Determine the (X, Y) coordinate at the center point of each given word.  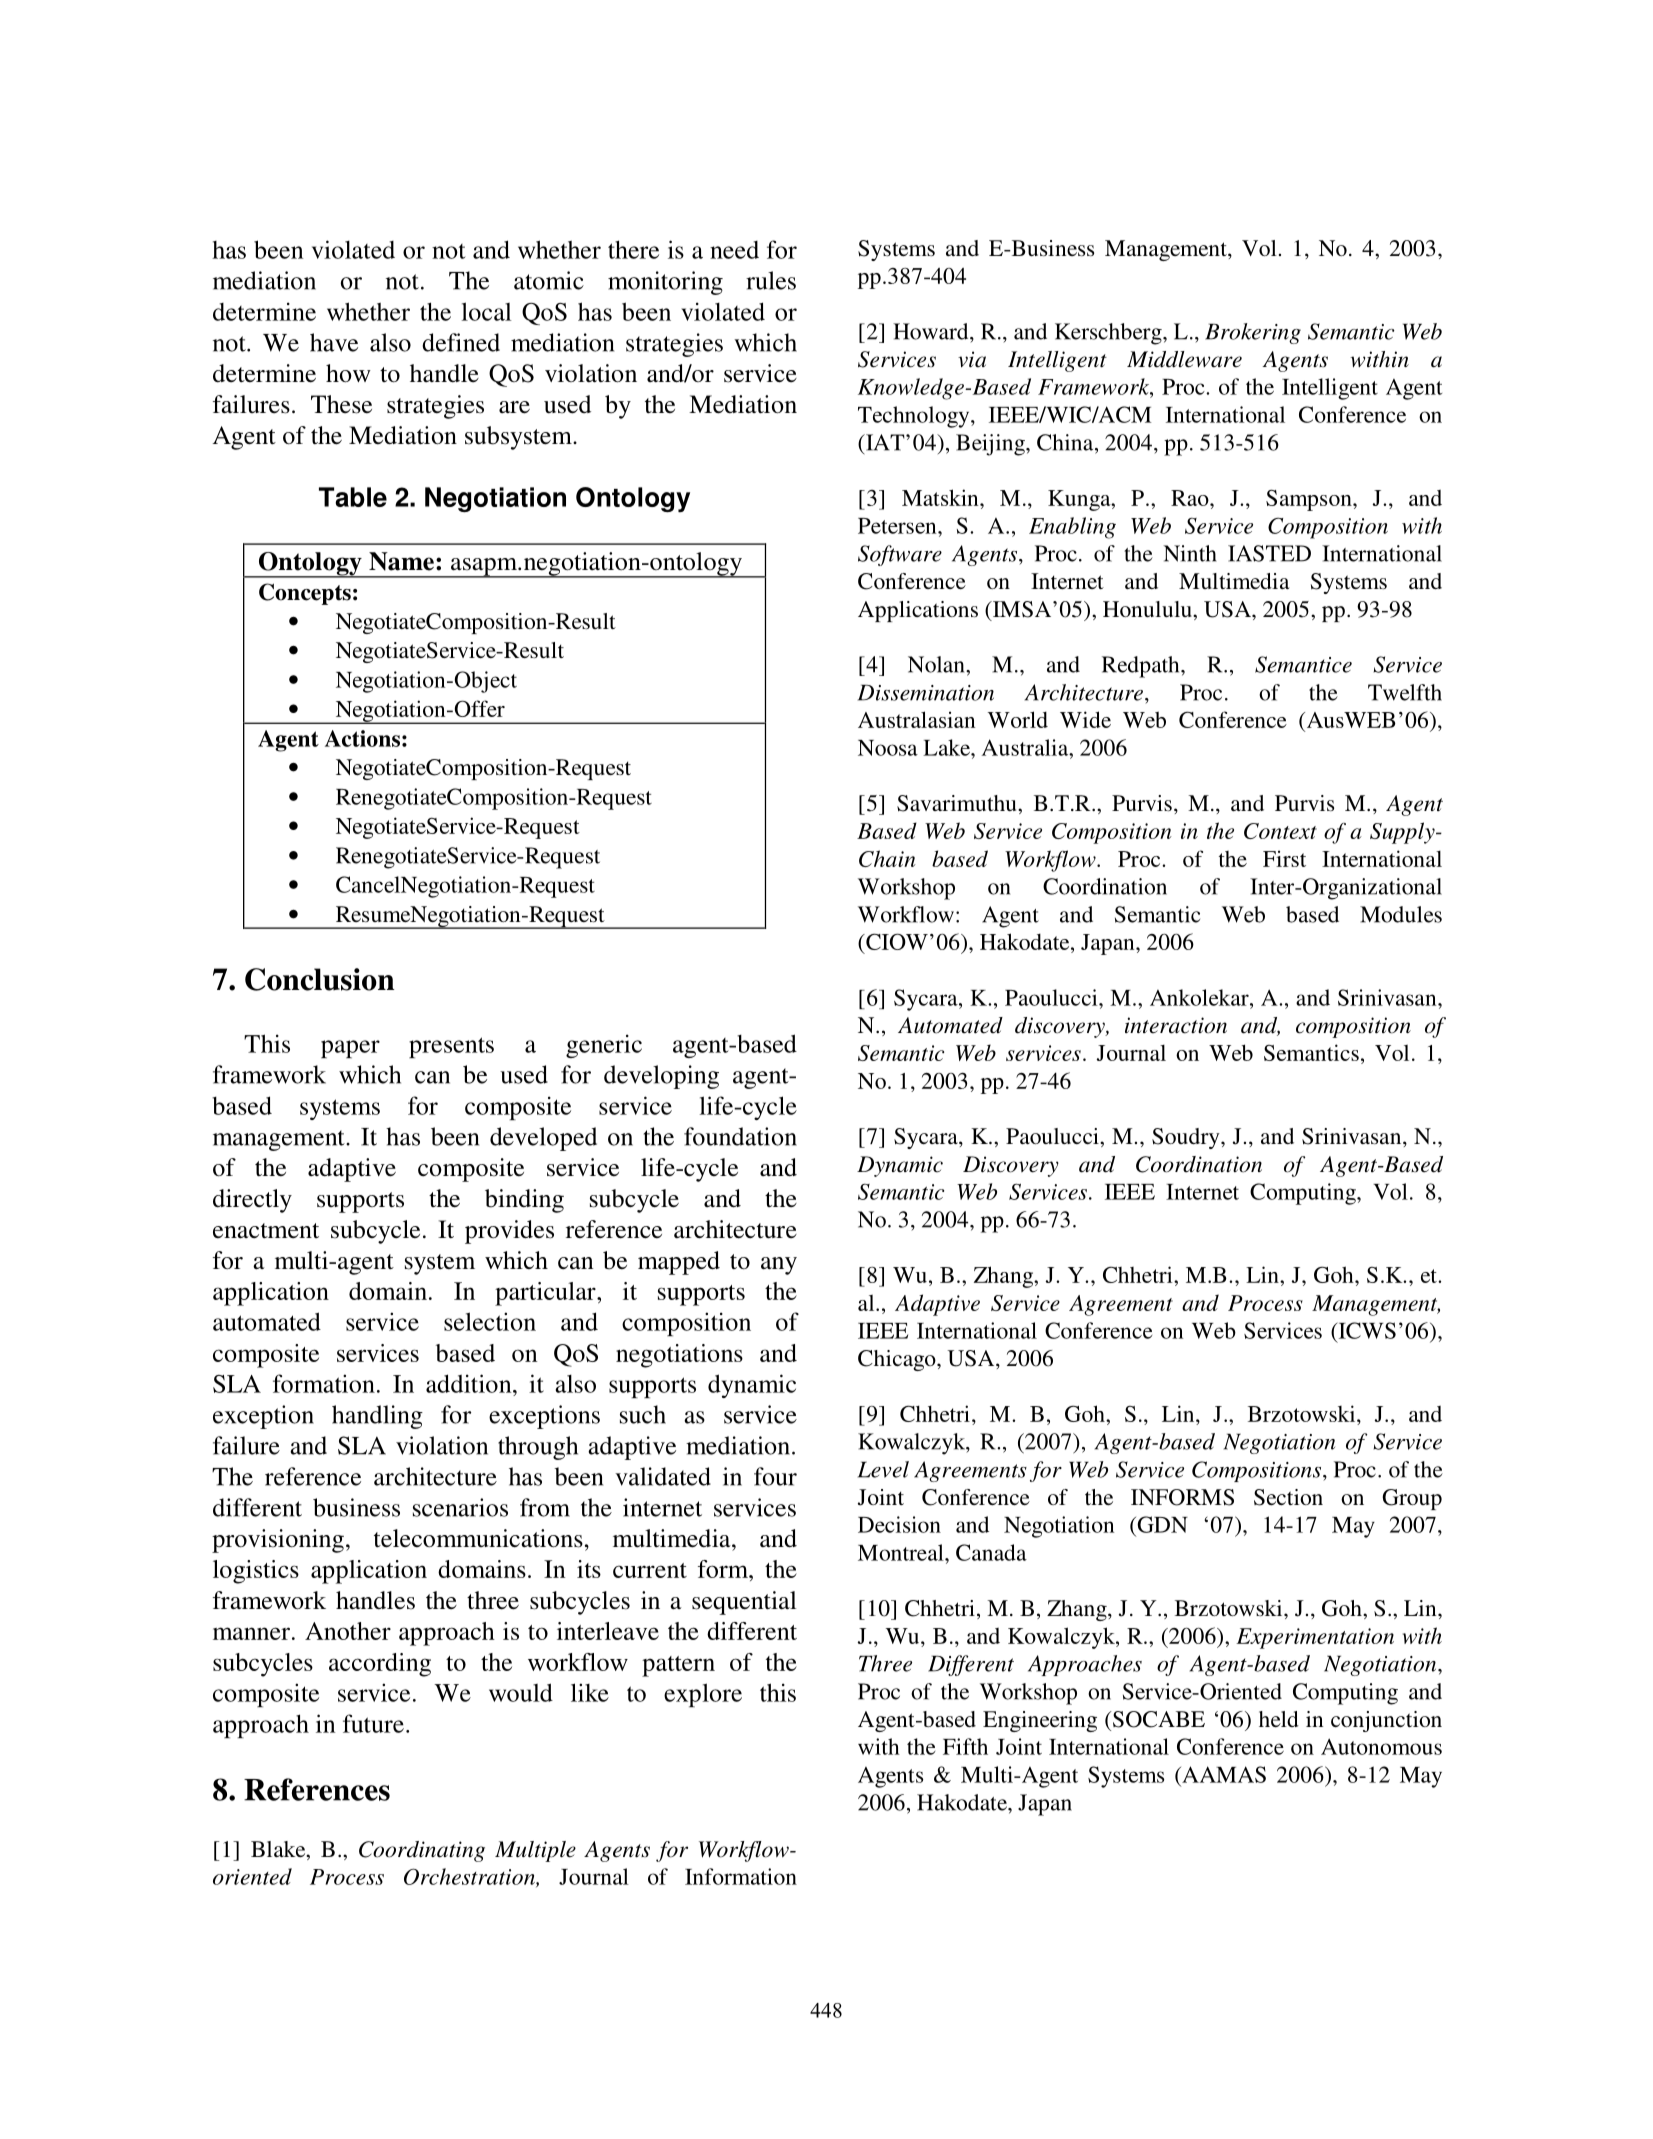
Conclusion (320, 979)
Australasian (916, 719)
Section (1288, 1497)
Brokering (1253, 333)
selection (490, 1321)
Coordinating (422, 1851)
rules (771, 280)
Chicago (898, 1360)
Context (1280, 831)
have (334, 342)
